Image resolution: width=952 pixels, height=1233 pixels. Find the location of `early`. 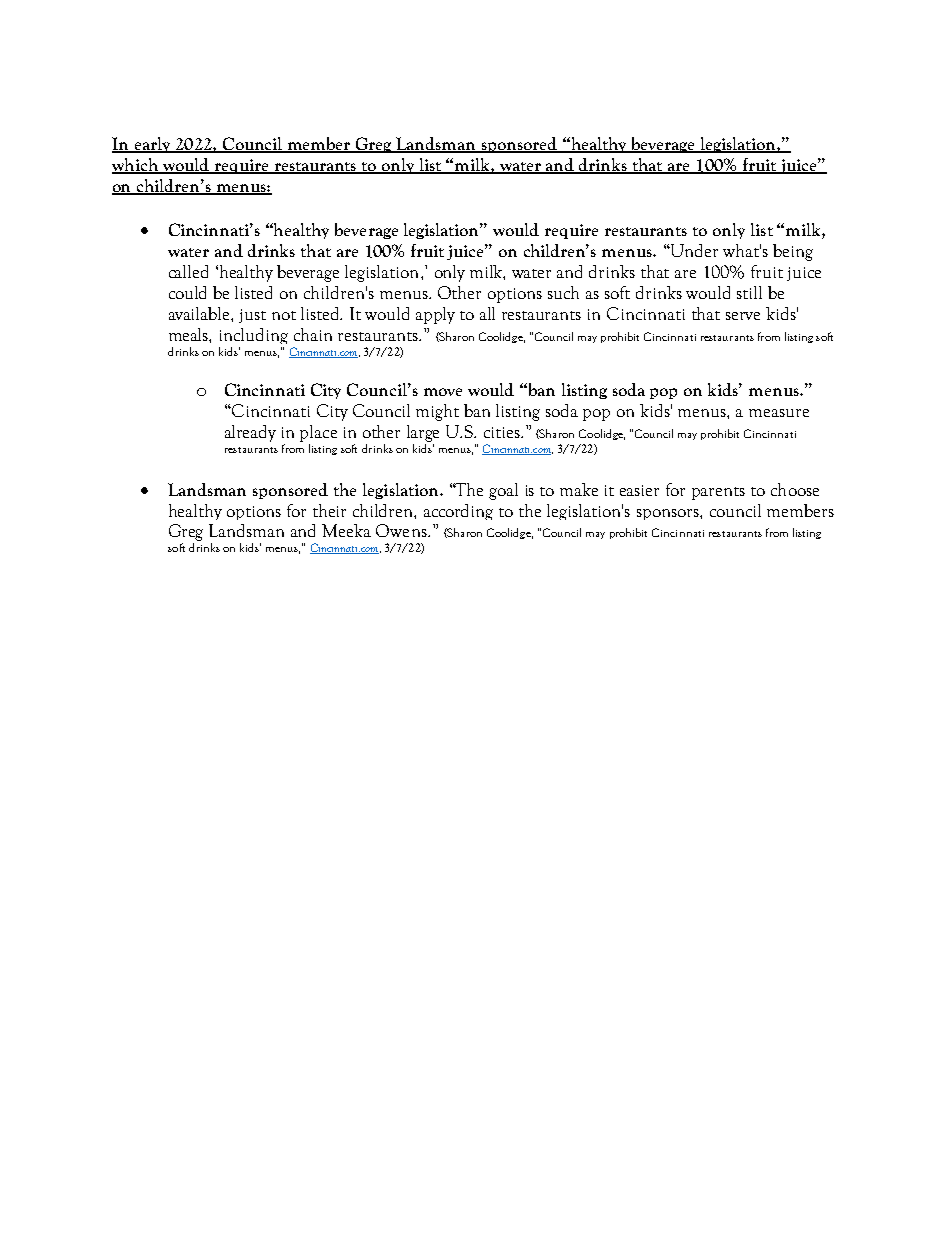

early is located at coordinates (152, 145).
